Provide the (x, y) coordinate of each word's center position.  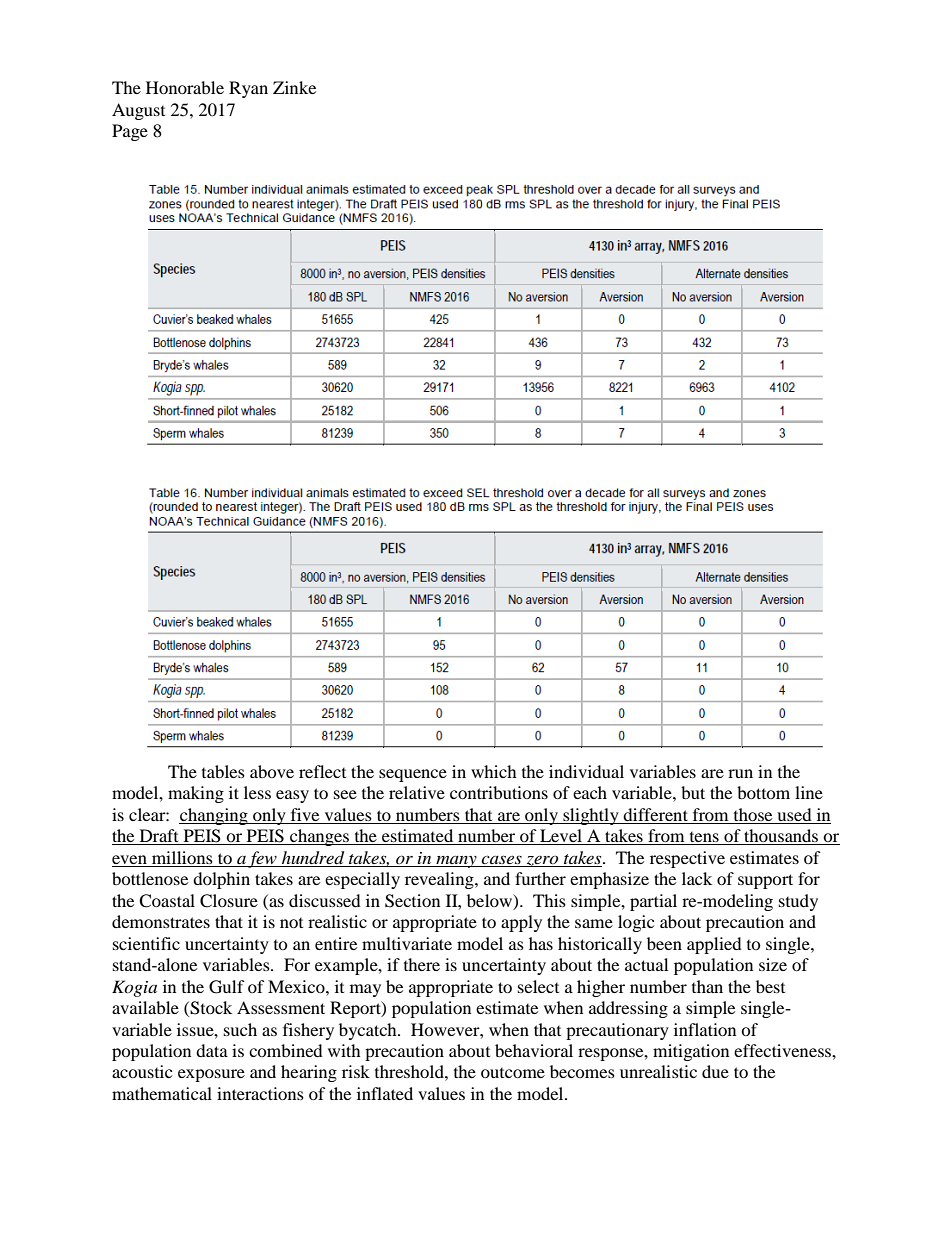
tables (223, 771)
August (138, 111)
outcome (513, 1073)
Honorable (185, 87)
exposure (211, 1075)
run (740, 773)
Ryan (248, 89)
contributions (499, 792)
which (494, 771)
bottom (763, 792)
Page (130, 132)
